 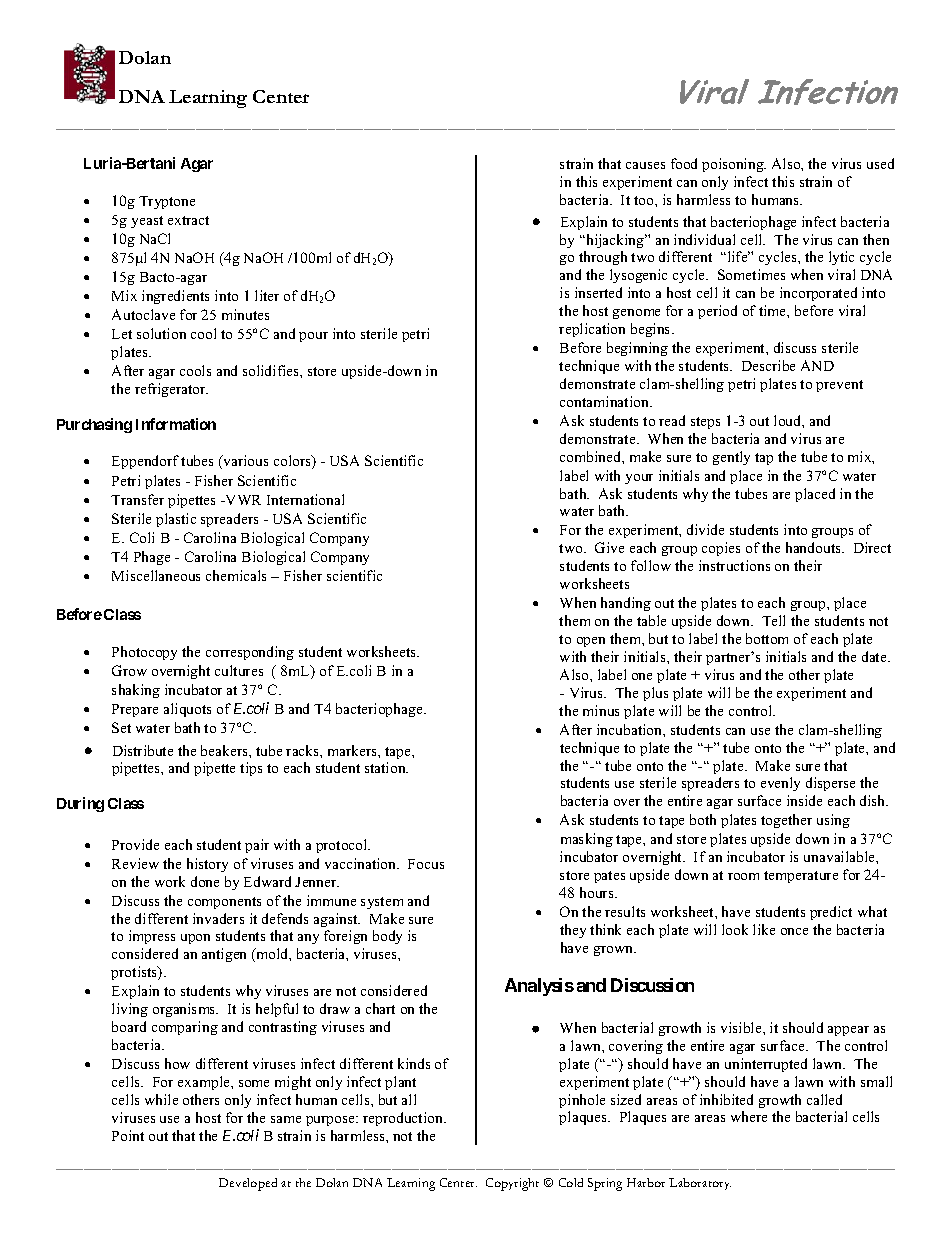 What do you see at coordinates (734, 165) in the screenshot?
I see `poisoning` at bounding box center [734, 165].
